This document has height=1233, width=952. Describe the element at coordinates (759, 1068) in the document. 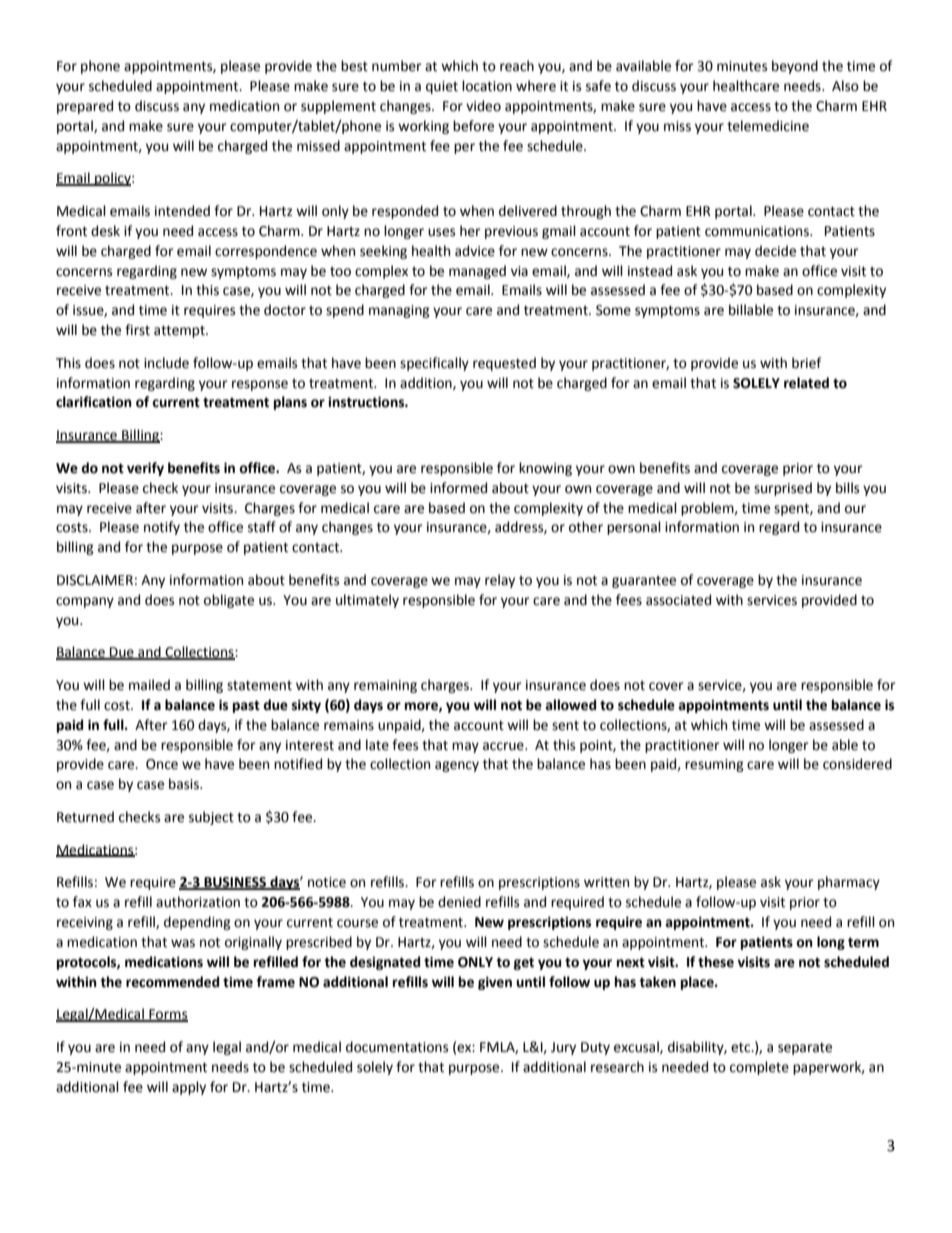

I see `complete` at that location.
